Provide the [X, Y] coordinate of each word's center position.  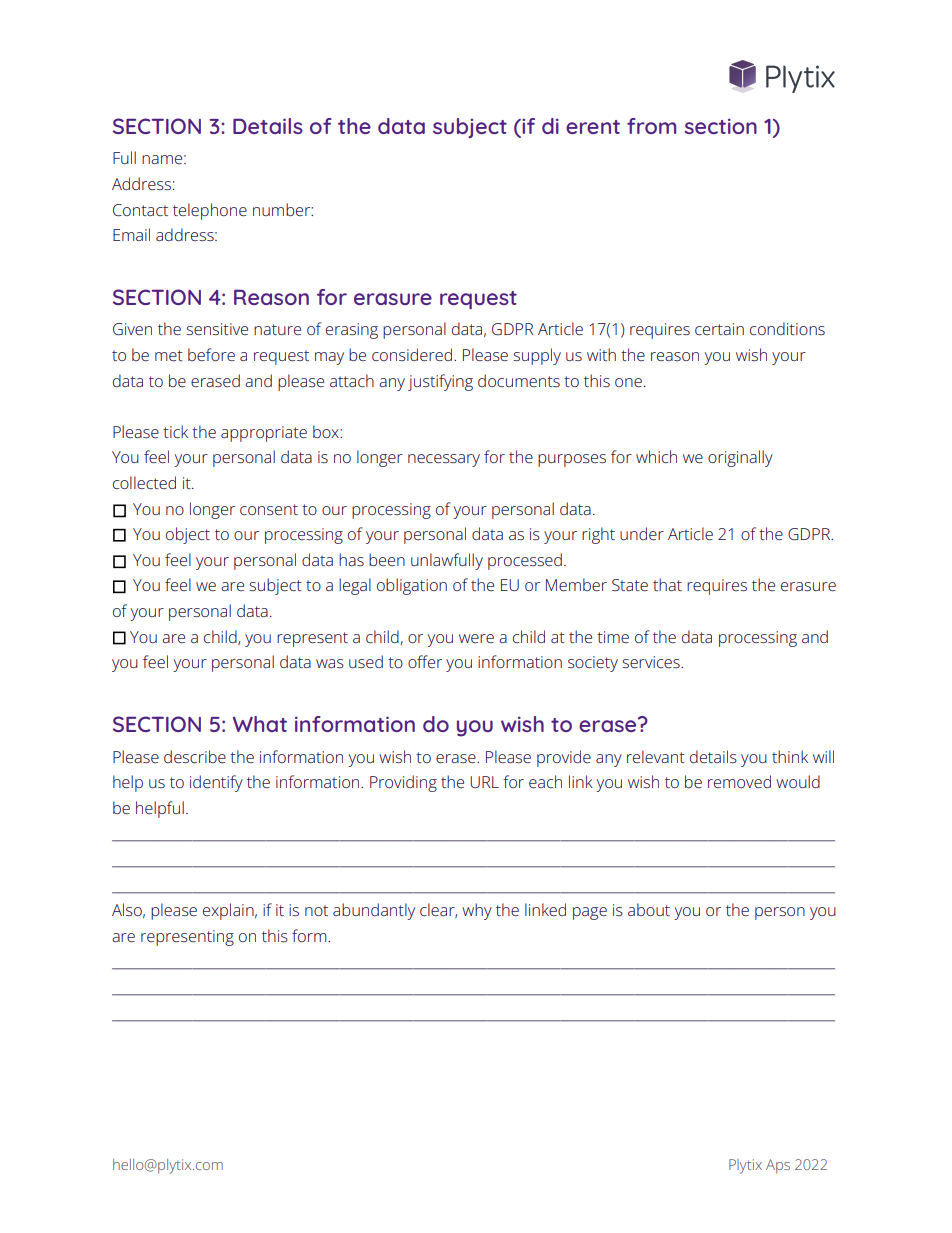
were [476, 638]
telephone [210, 211]
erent [593, 127]
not [316, 910]
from [651, 126]
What [260, 724]
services [652, 662]
